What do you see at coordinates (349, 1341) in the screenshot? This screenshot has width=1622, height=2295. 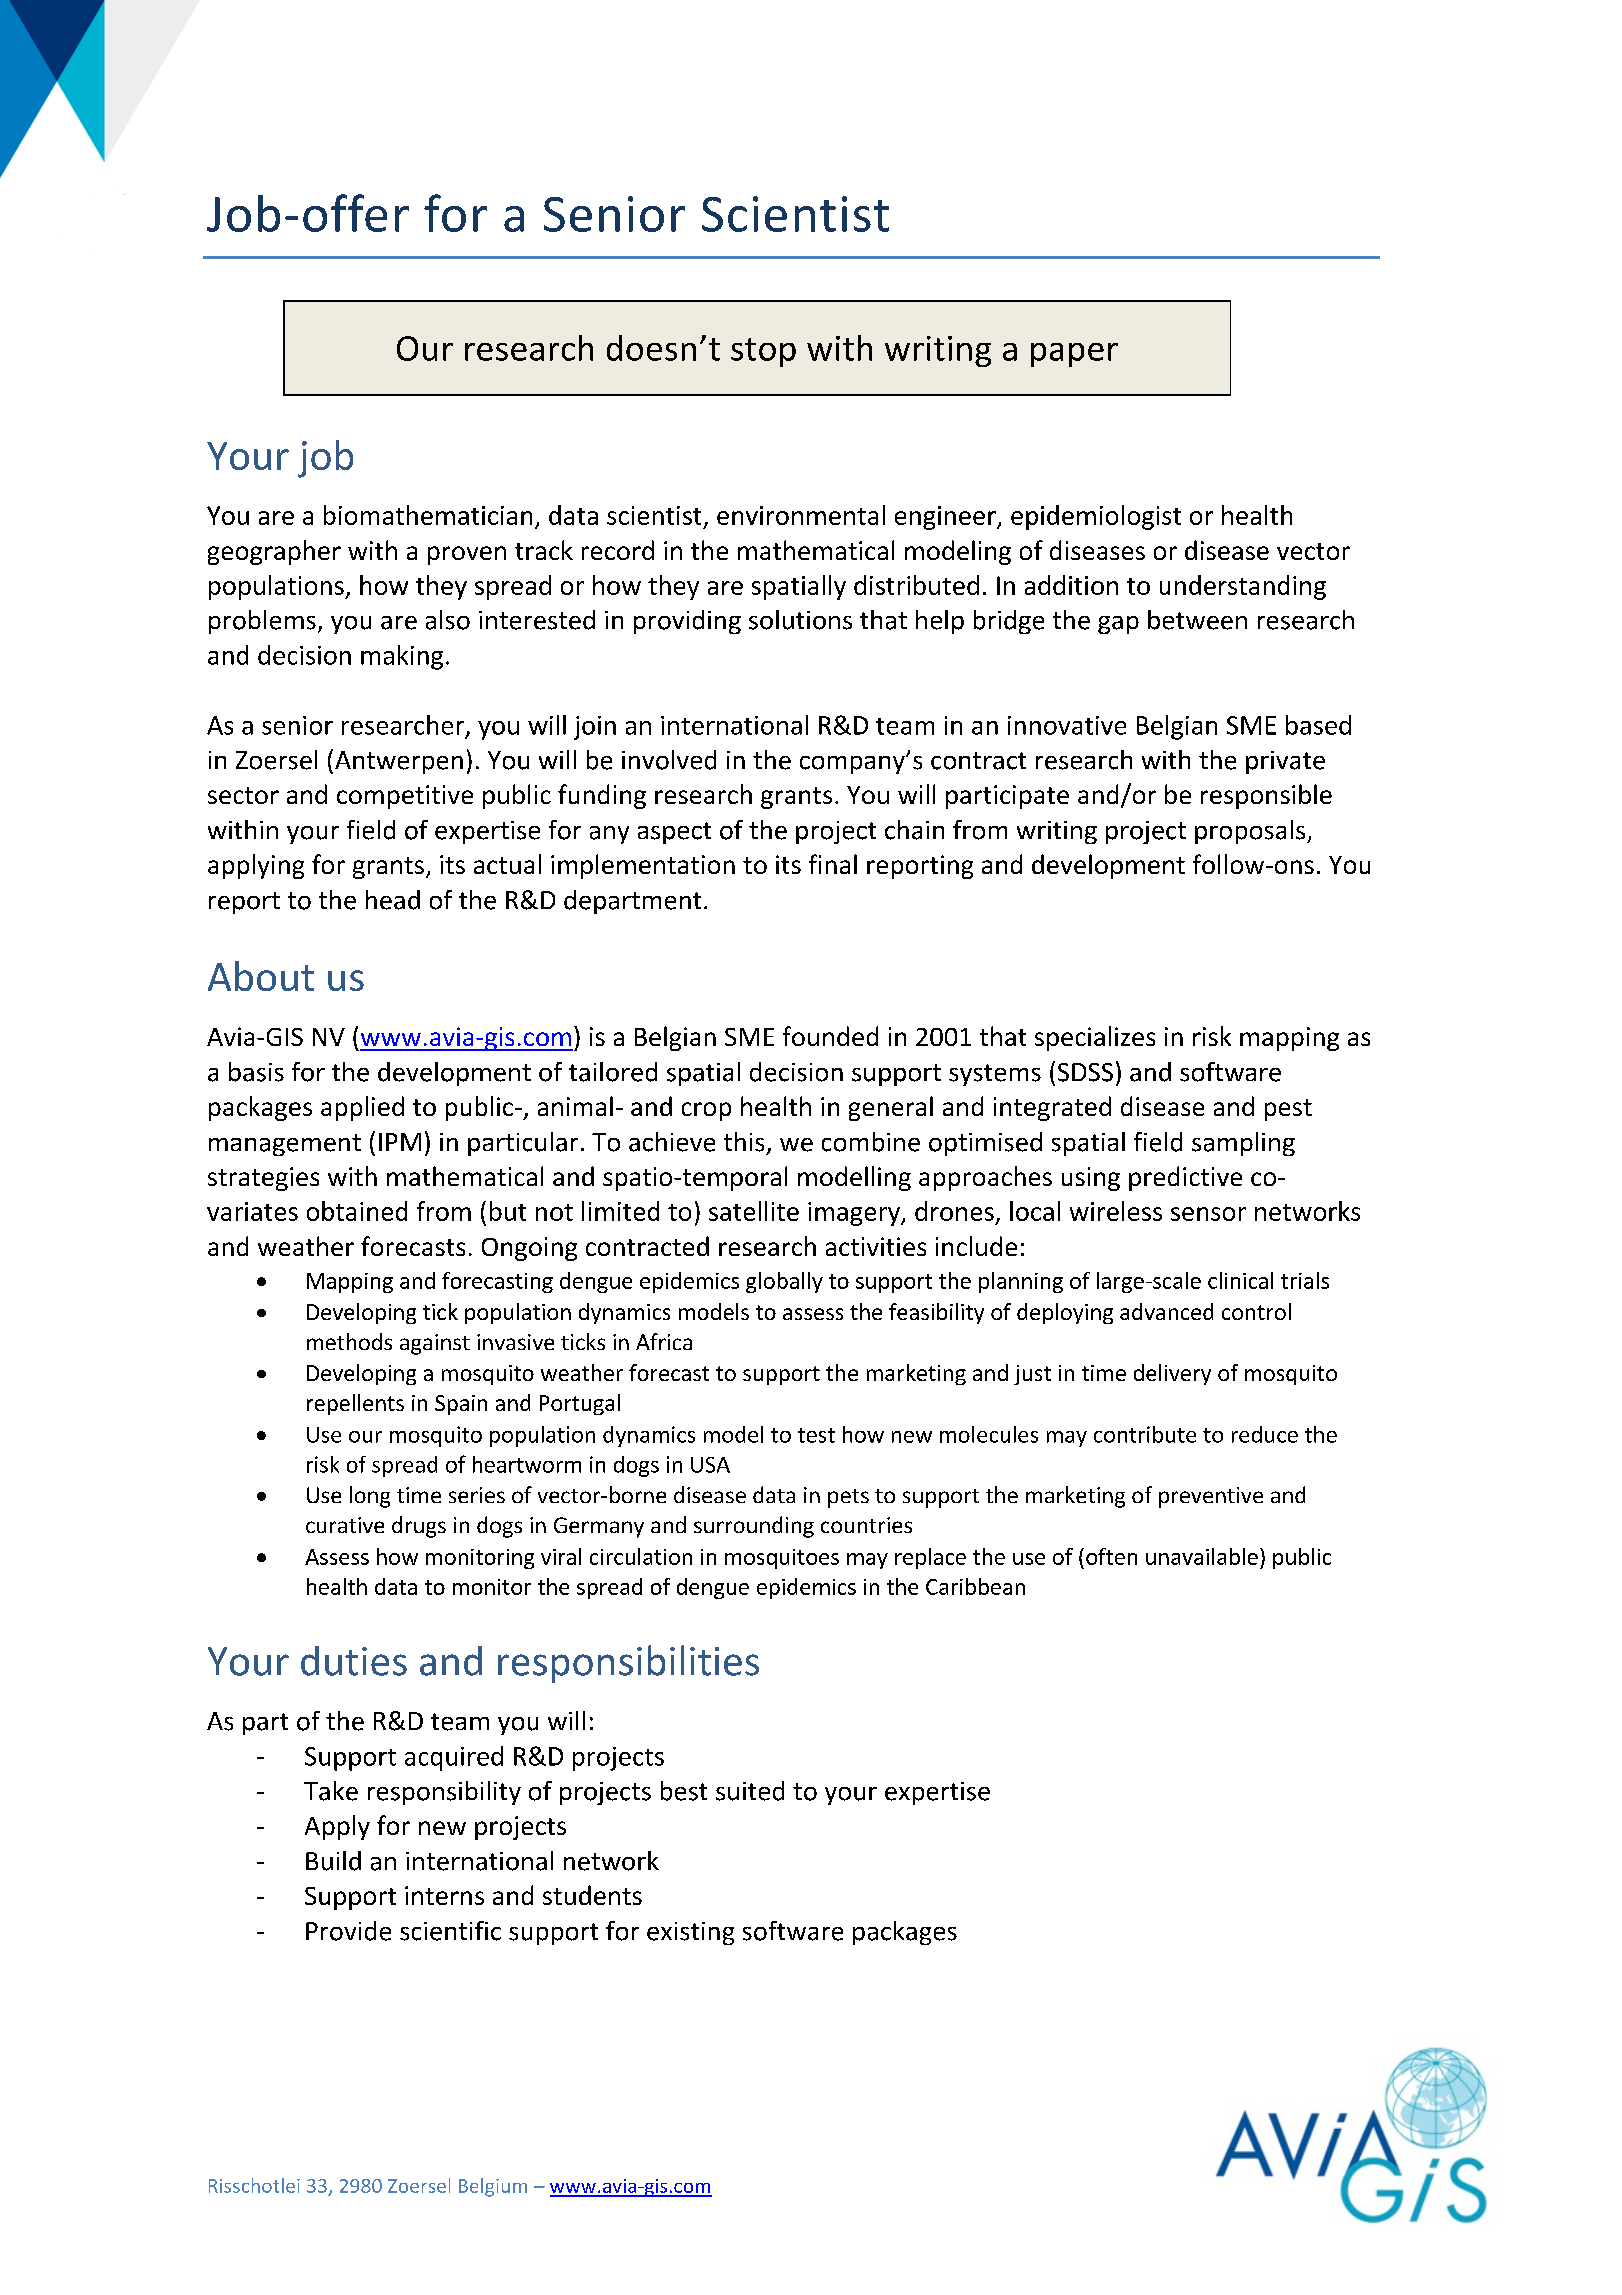 I see `methods` at bounding box center [349, 1341].
